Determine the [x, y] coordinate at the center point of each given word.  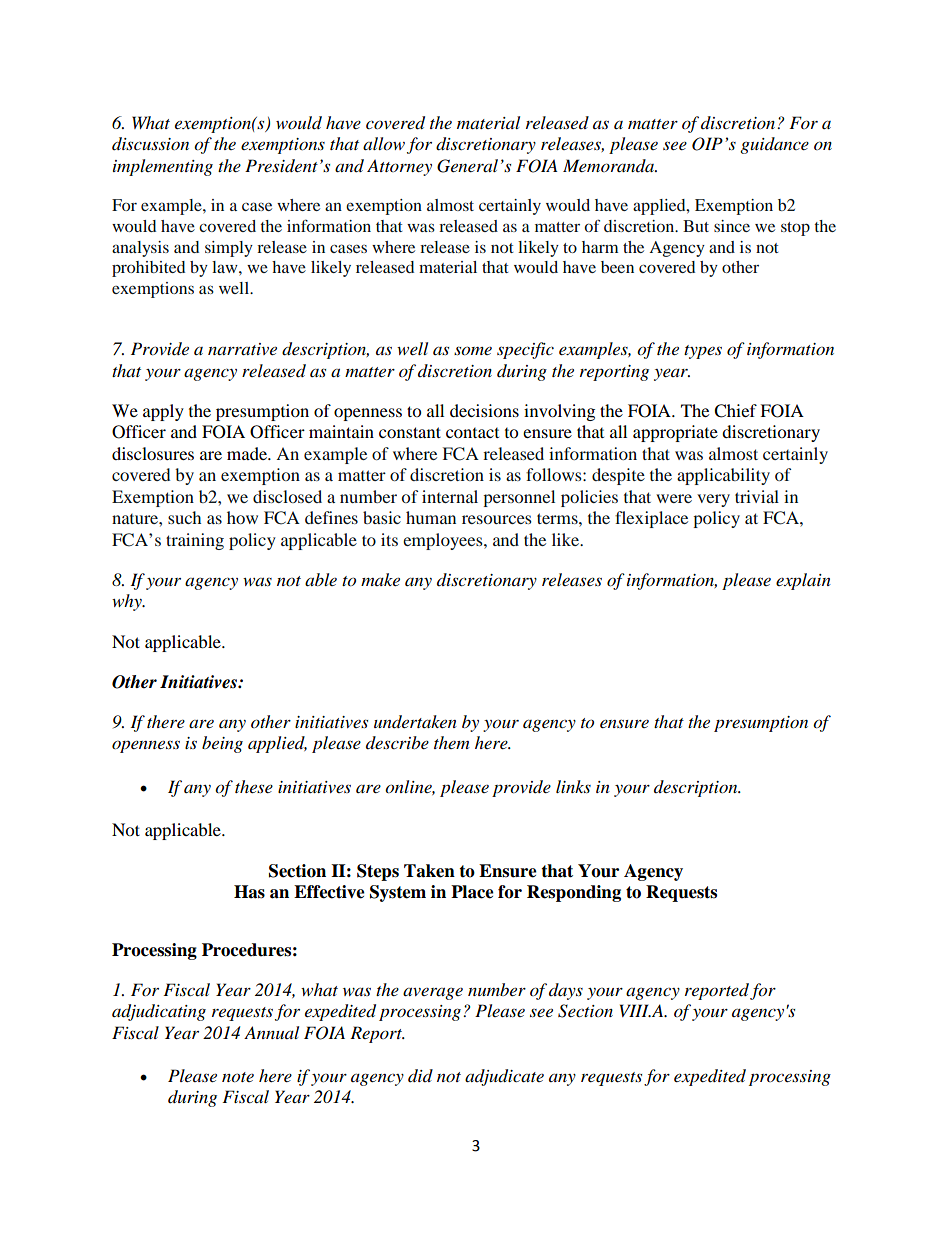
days [566, 991]
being [222, 744]
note [238, 1077]
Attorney [399, 167]
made [248, 453]
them [451, 742]
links [573, 786]
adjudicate [504, 1077]
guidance [774, 145]
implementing [163, 167]
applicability [723, 476]
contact [472, 433]
